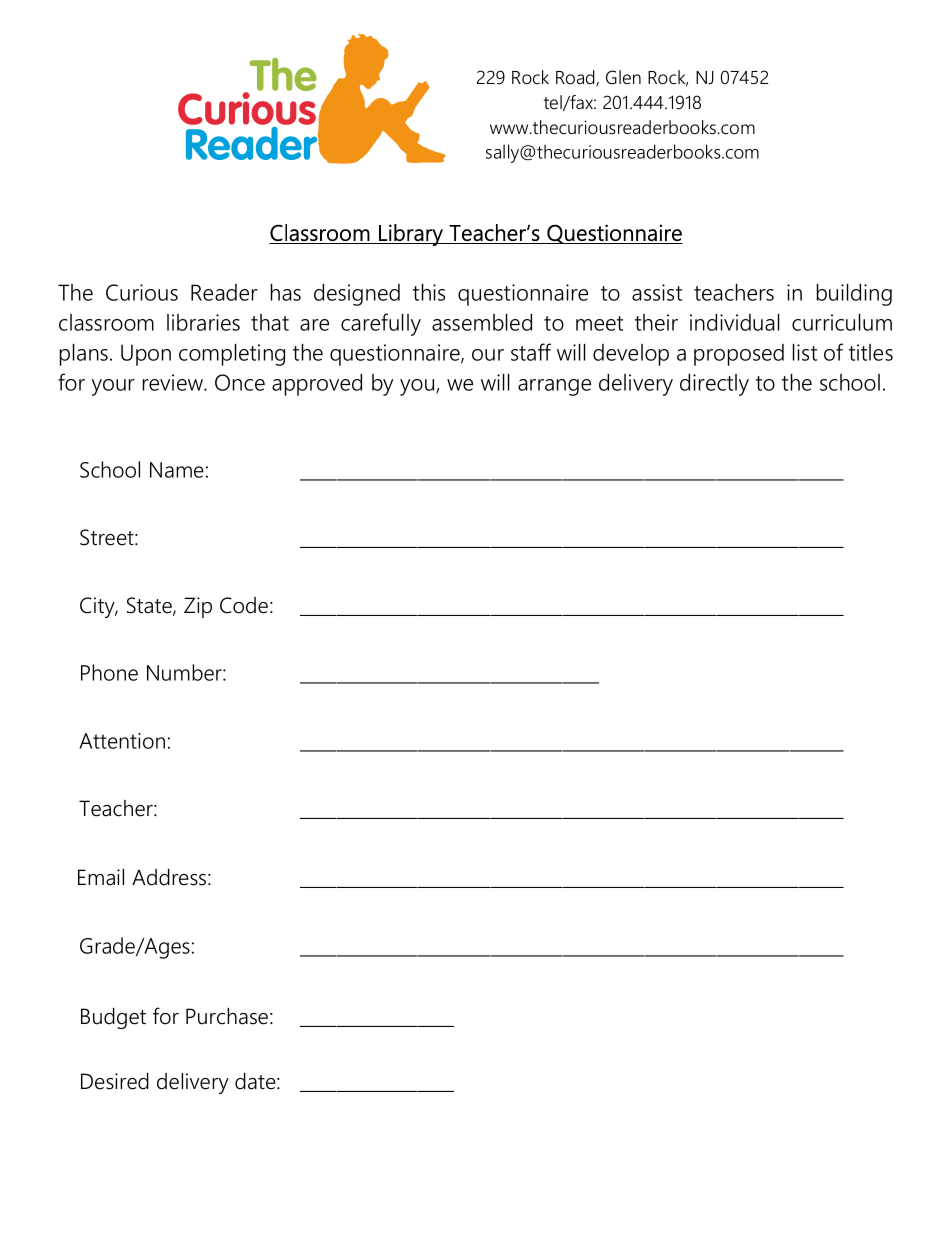 Image resolution: width=952 pixels, height=1233 pixels. I want to click on proposed, so click(739, 355).
